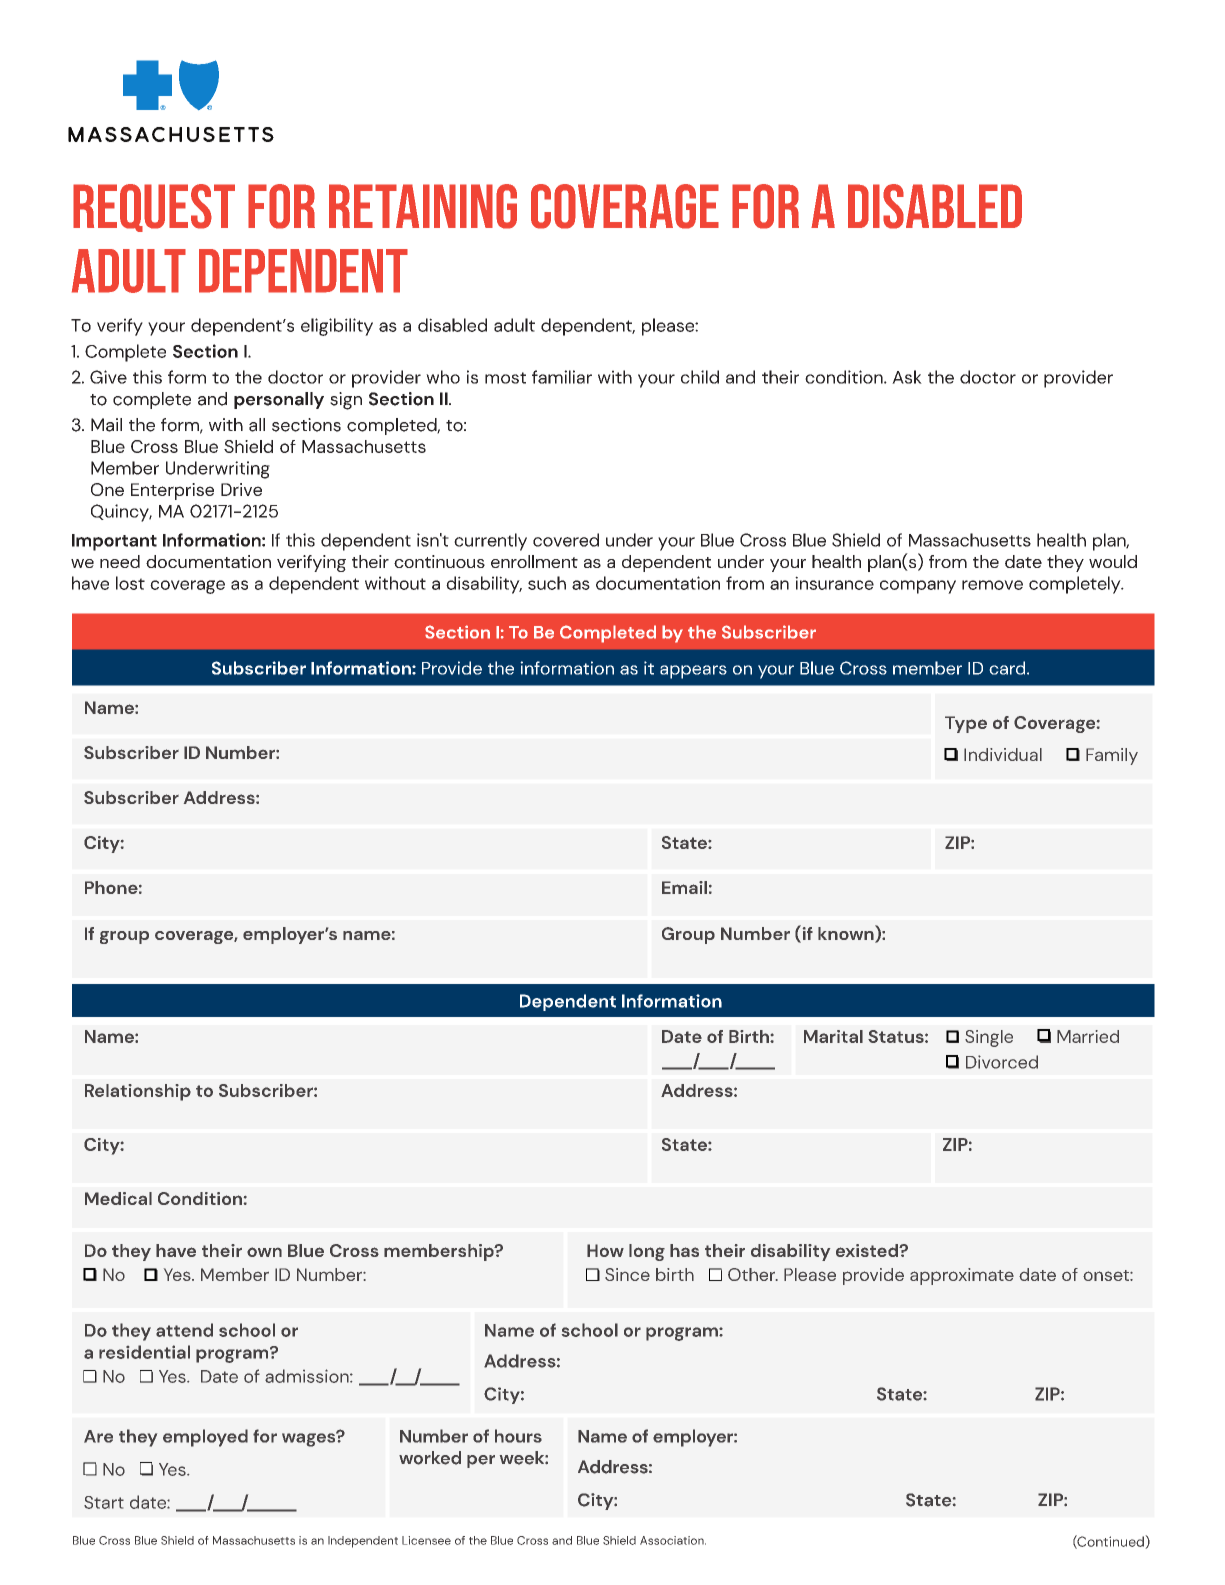 This screenshot has height=1585, width=1225. I want to click on Request, so click(154, 208).
